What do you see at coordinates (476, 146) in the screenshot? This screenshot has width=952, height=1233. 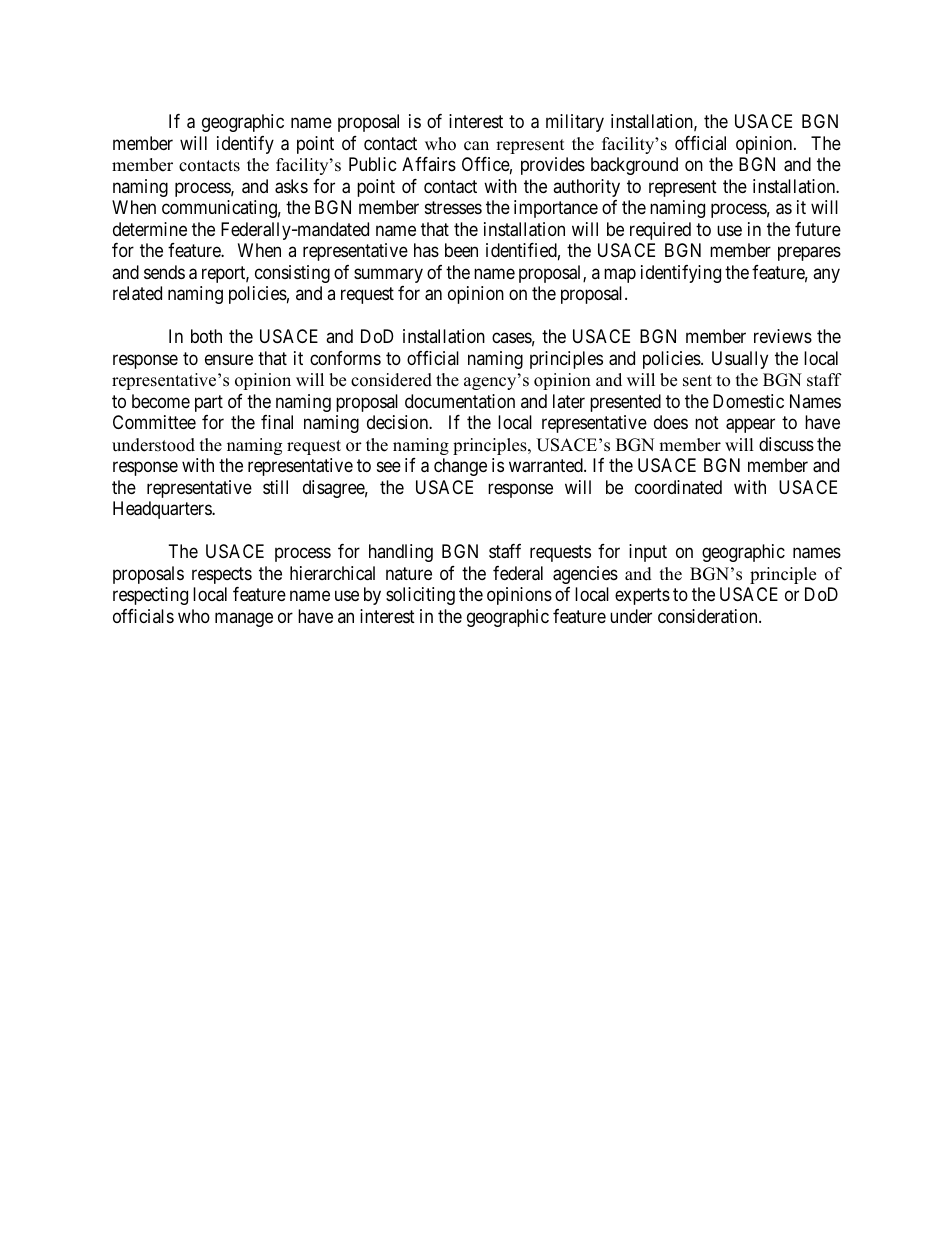 I see `can` at bounding box center [476, 146].
